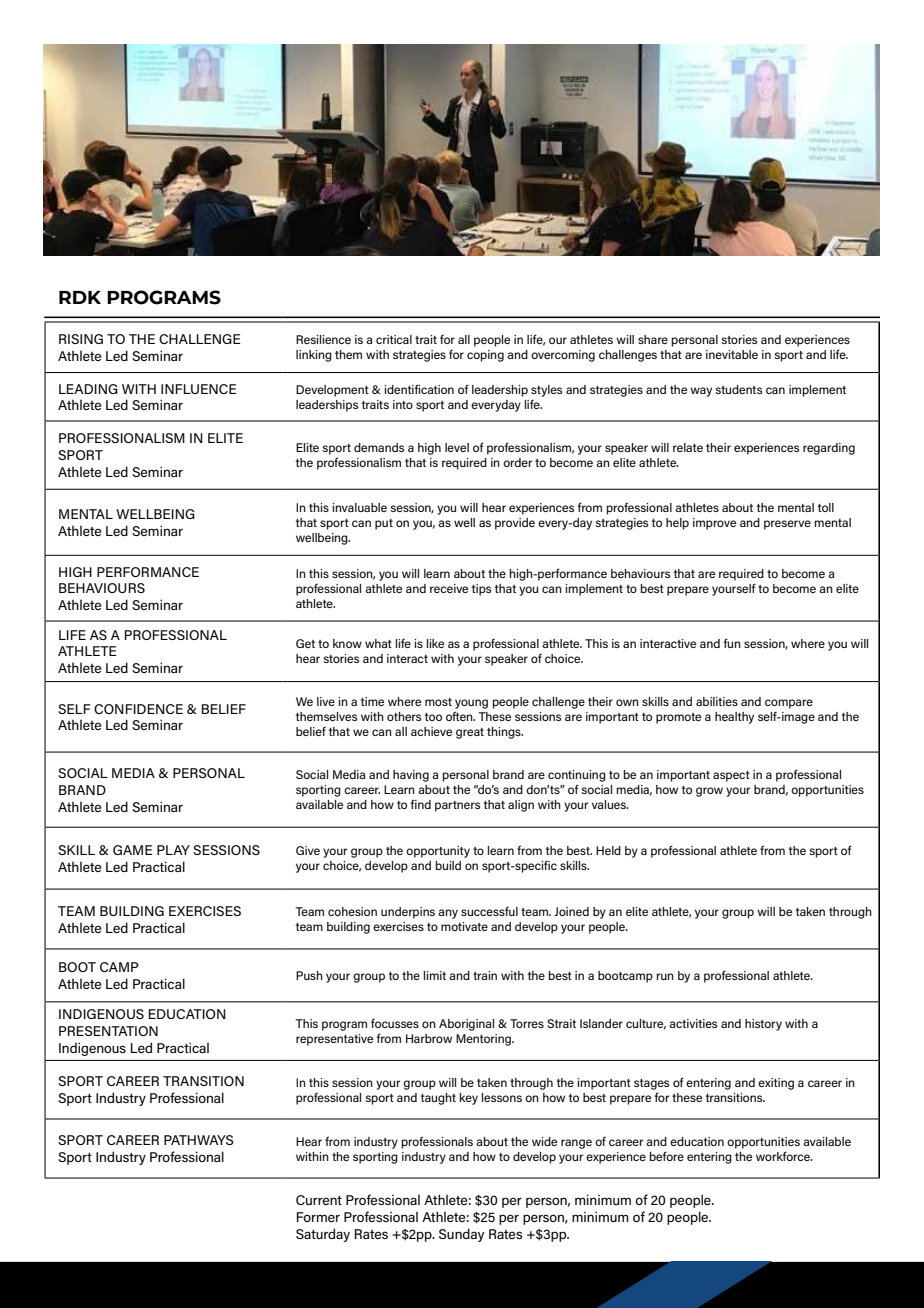  What do you see at coordinates (485, 356) in the screenshot?
I see `coping` at bounding box center [485, 356].
